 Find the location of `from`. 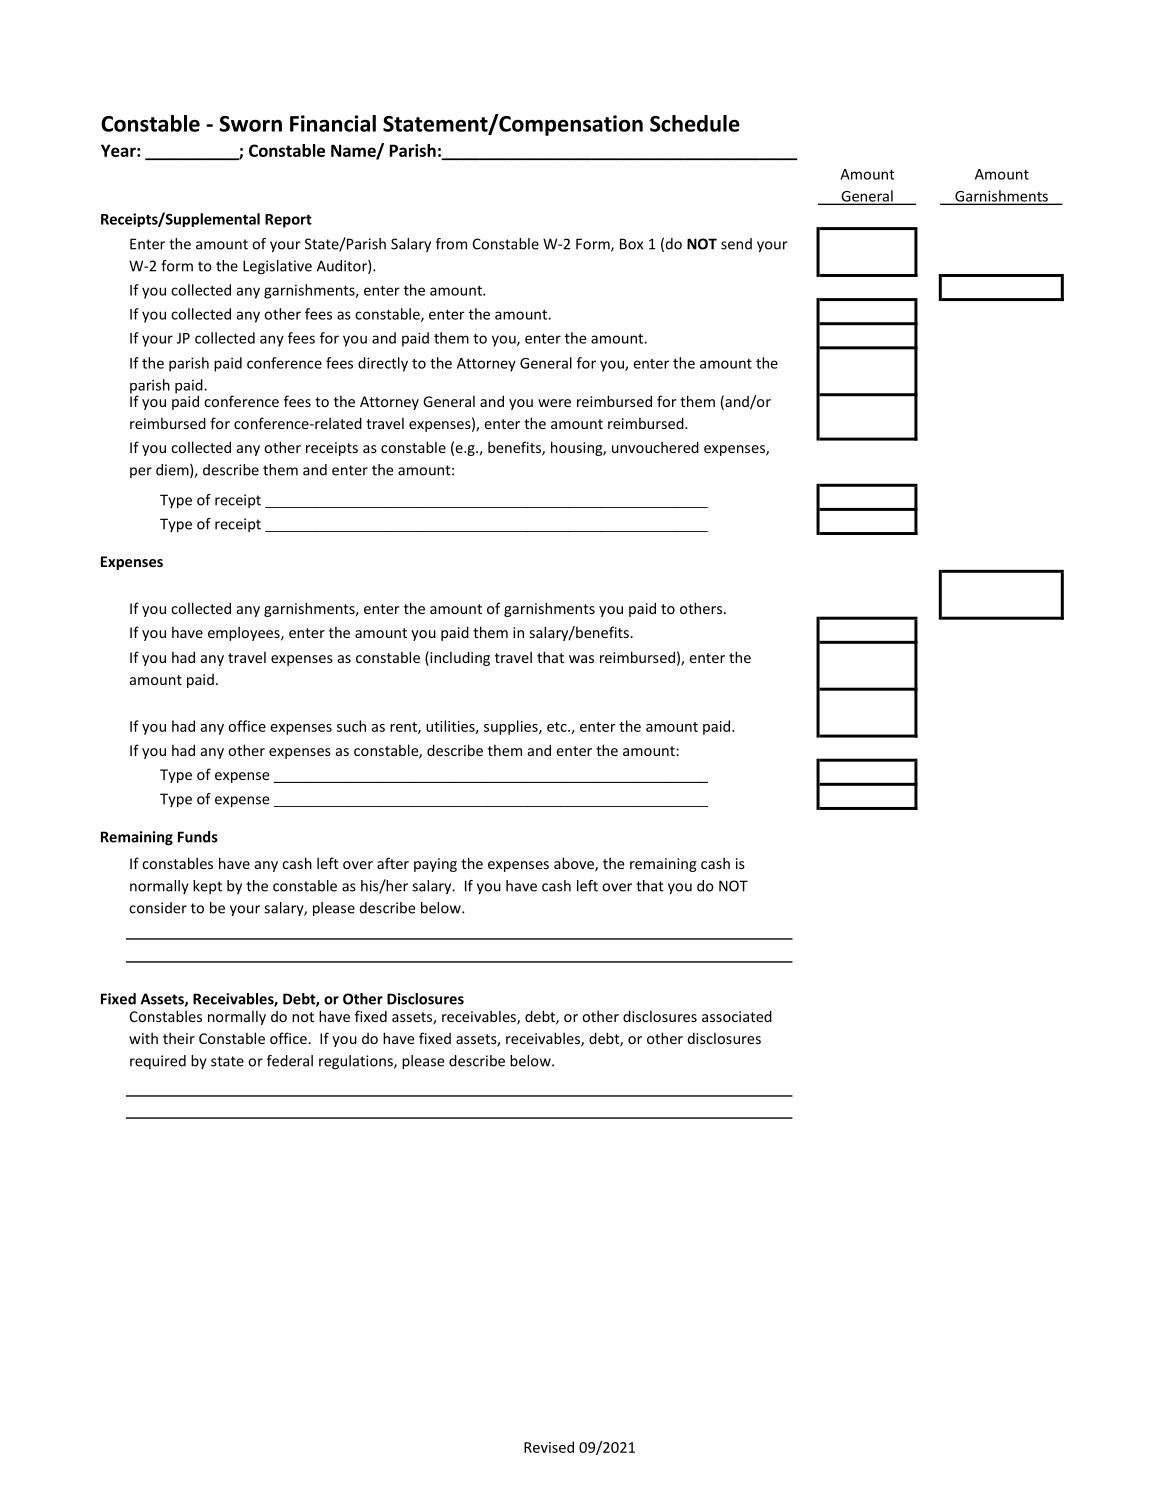

from is located at coordinates (451, 244).
